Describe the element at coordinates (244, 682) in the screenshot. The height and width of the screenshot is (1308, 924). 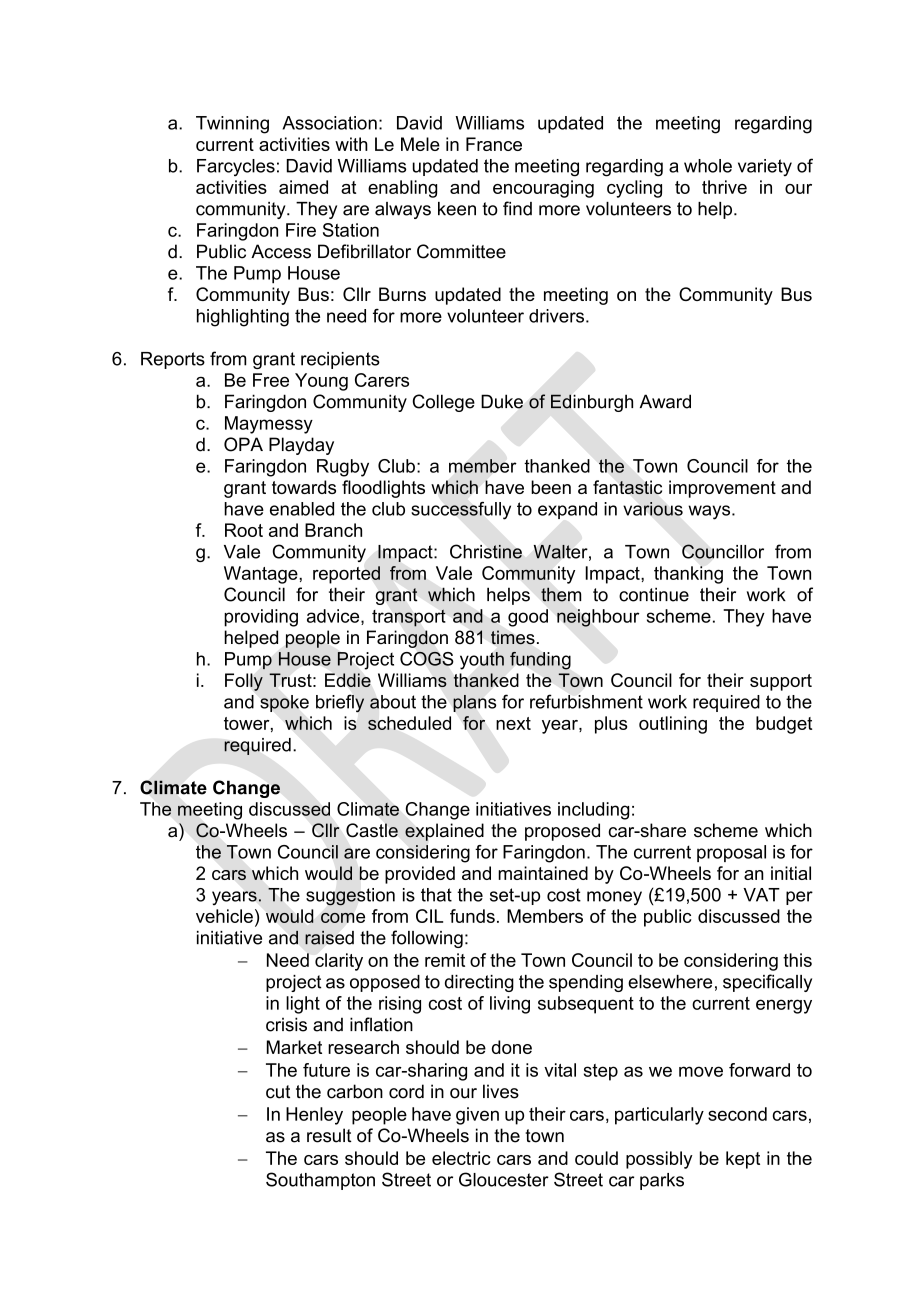
I see `Folly` at that location.
